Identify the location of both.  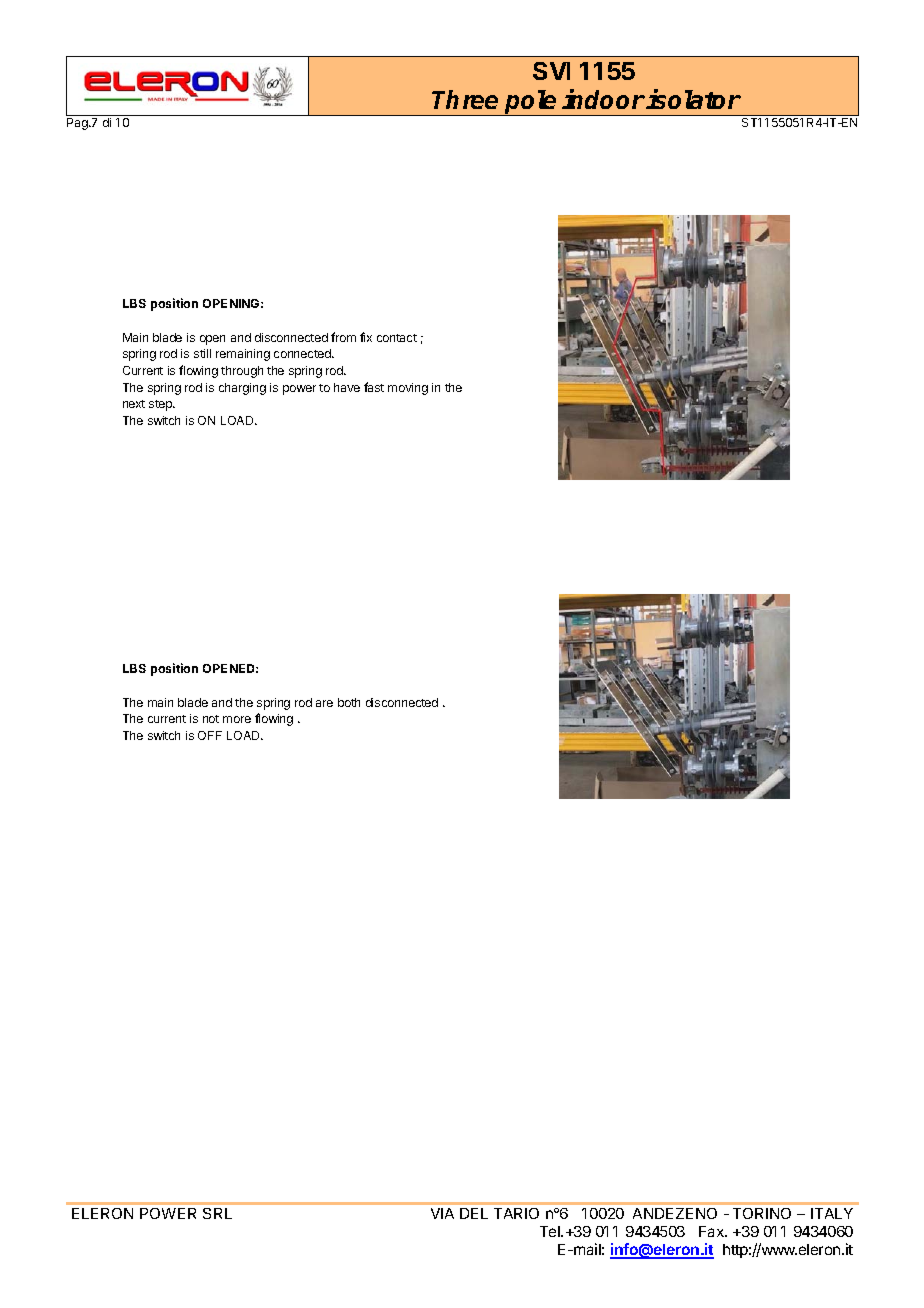
(349, 702).
